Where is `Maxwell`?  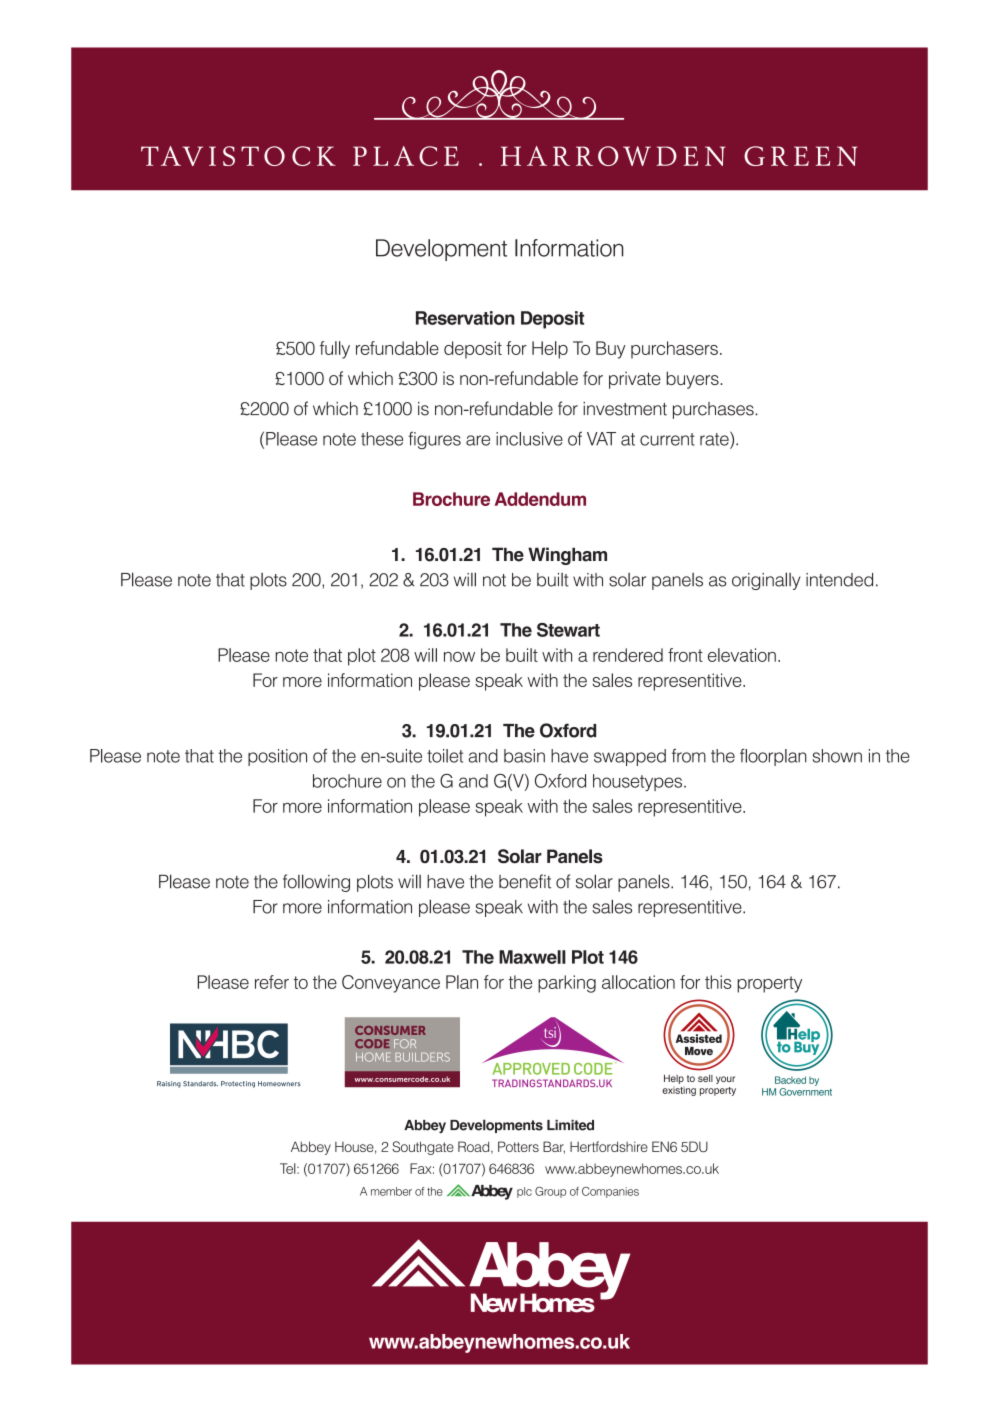
Maxwell is located at coordinates (532, 957).
